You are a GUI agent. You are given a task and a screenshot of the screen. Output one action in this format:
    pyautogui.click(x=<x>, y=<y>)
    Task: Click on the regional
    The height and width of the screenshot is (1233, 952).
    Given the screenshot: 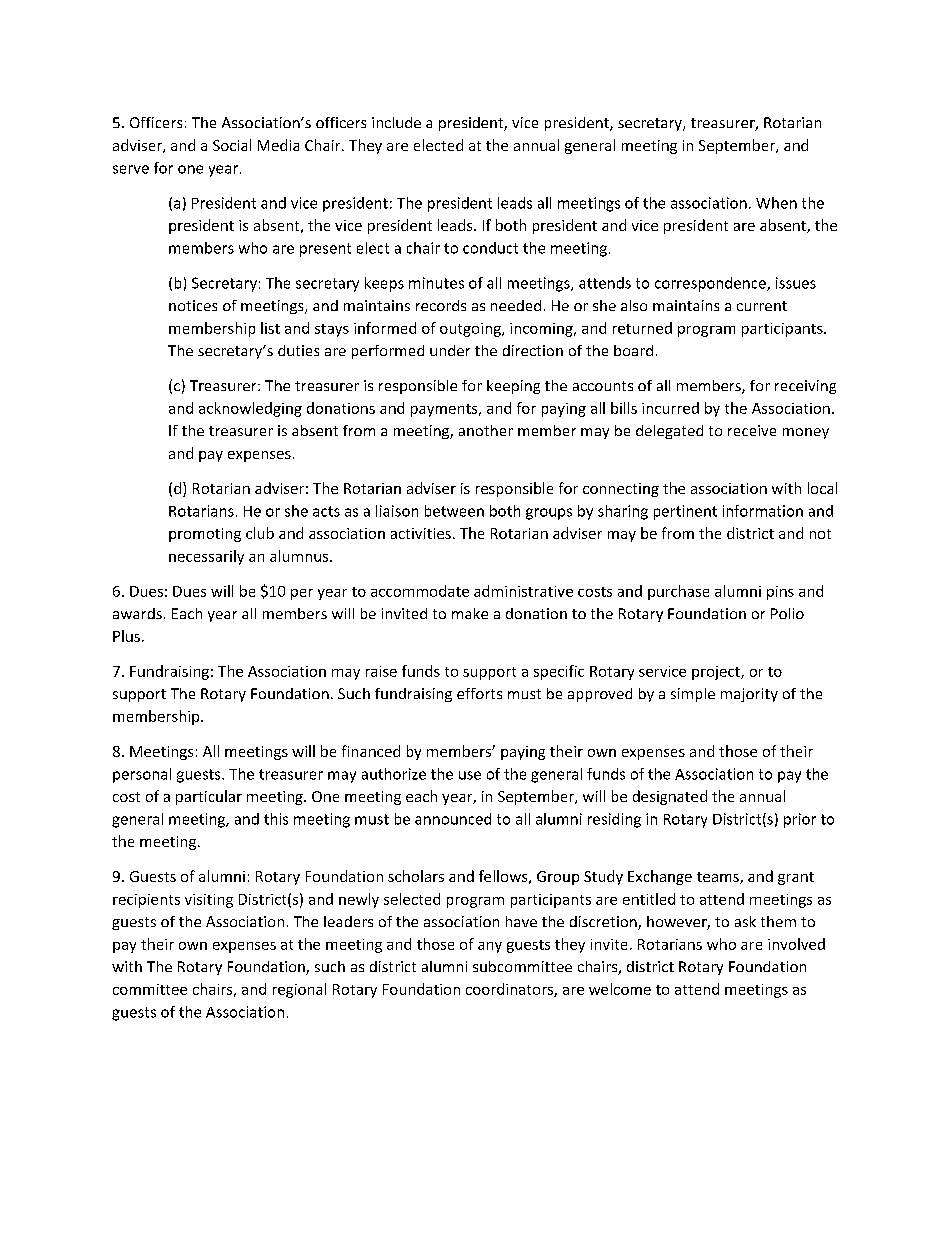 What is the action you would take?
    pyautogui.click(x=299, y=990)
